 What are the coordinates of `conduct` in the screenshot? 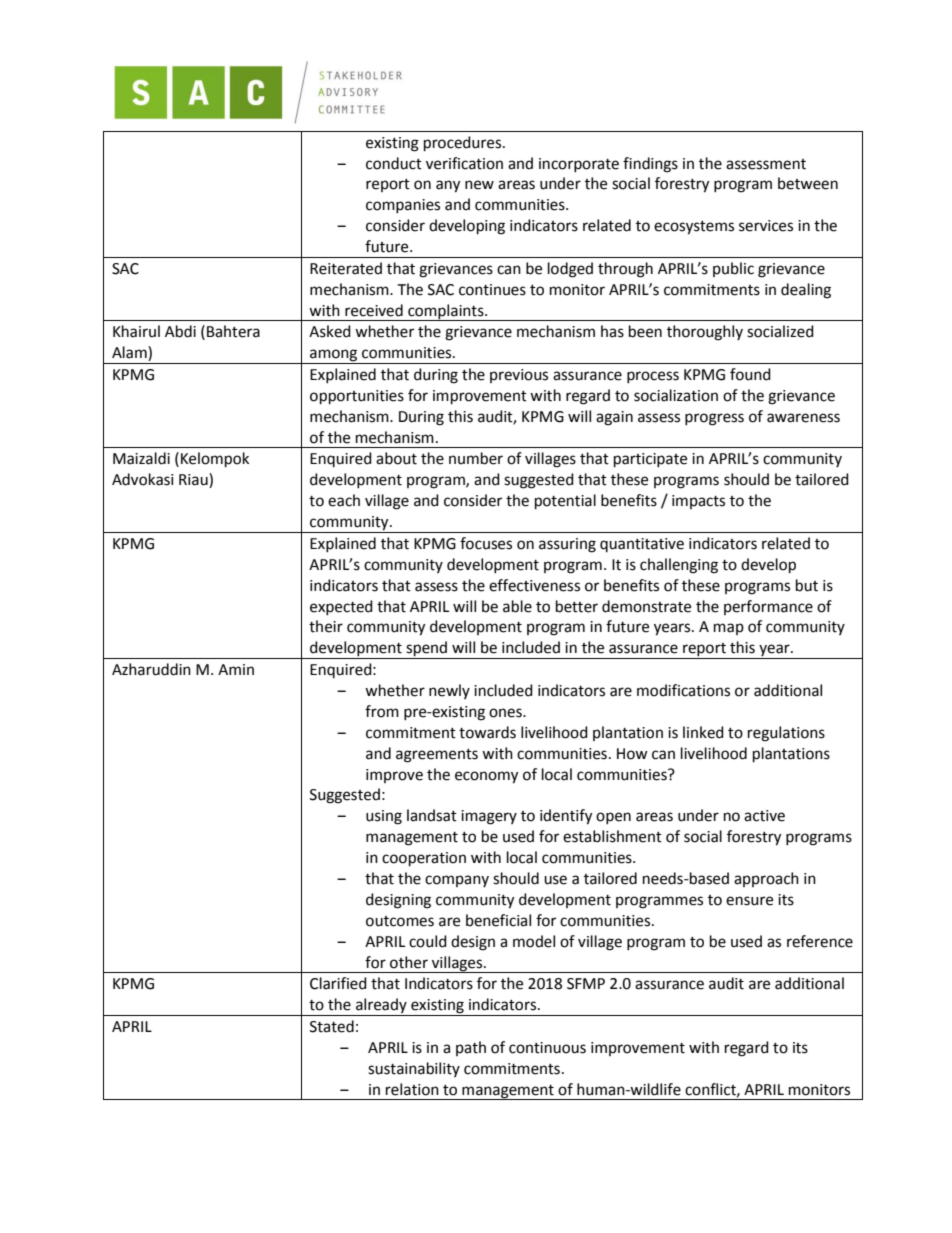 It's located at (394, 163).
